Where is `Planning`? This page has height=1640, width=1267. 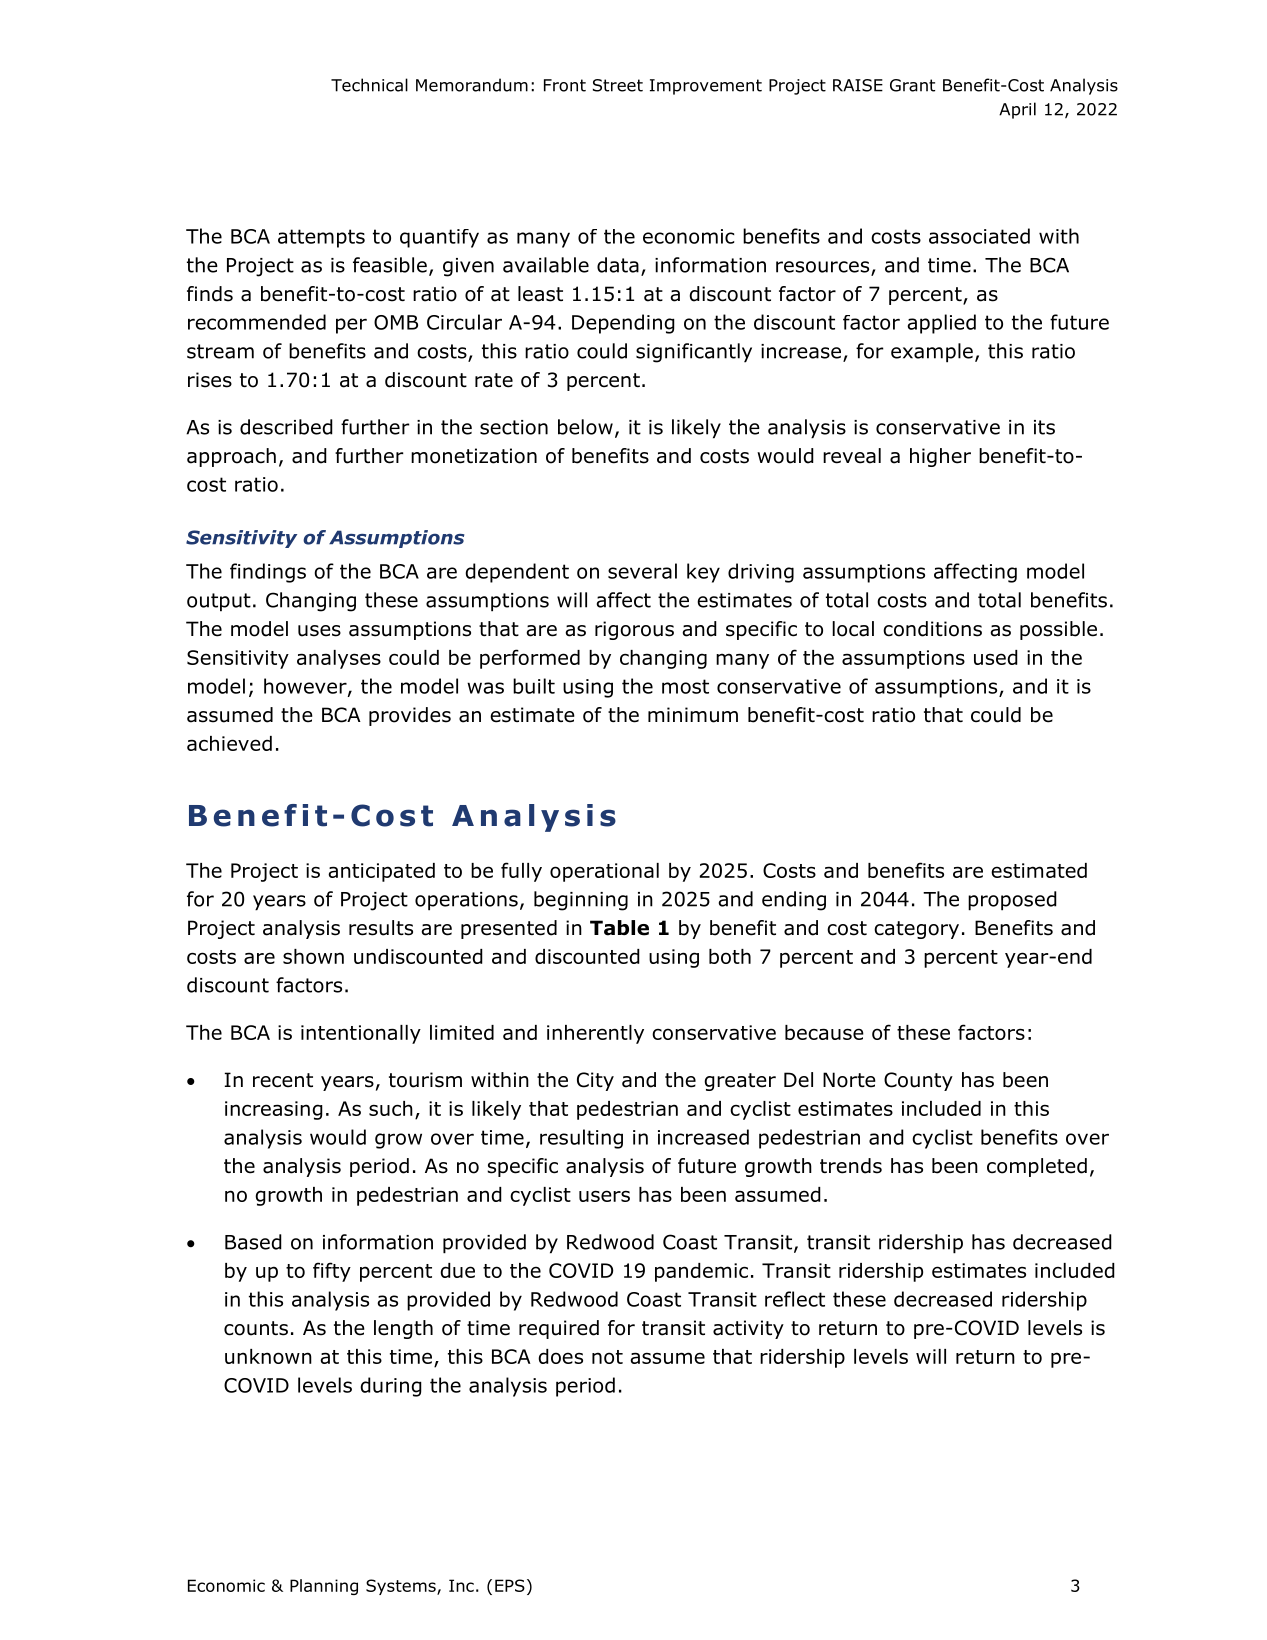 Planning is located at coordinates (324, 1587).
